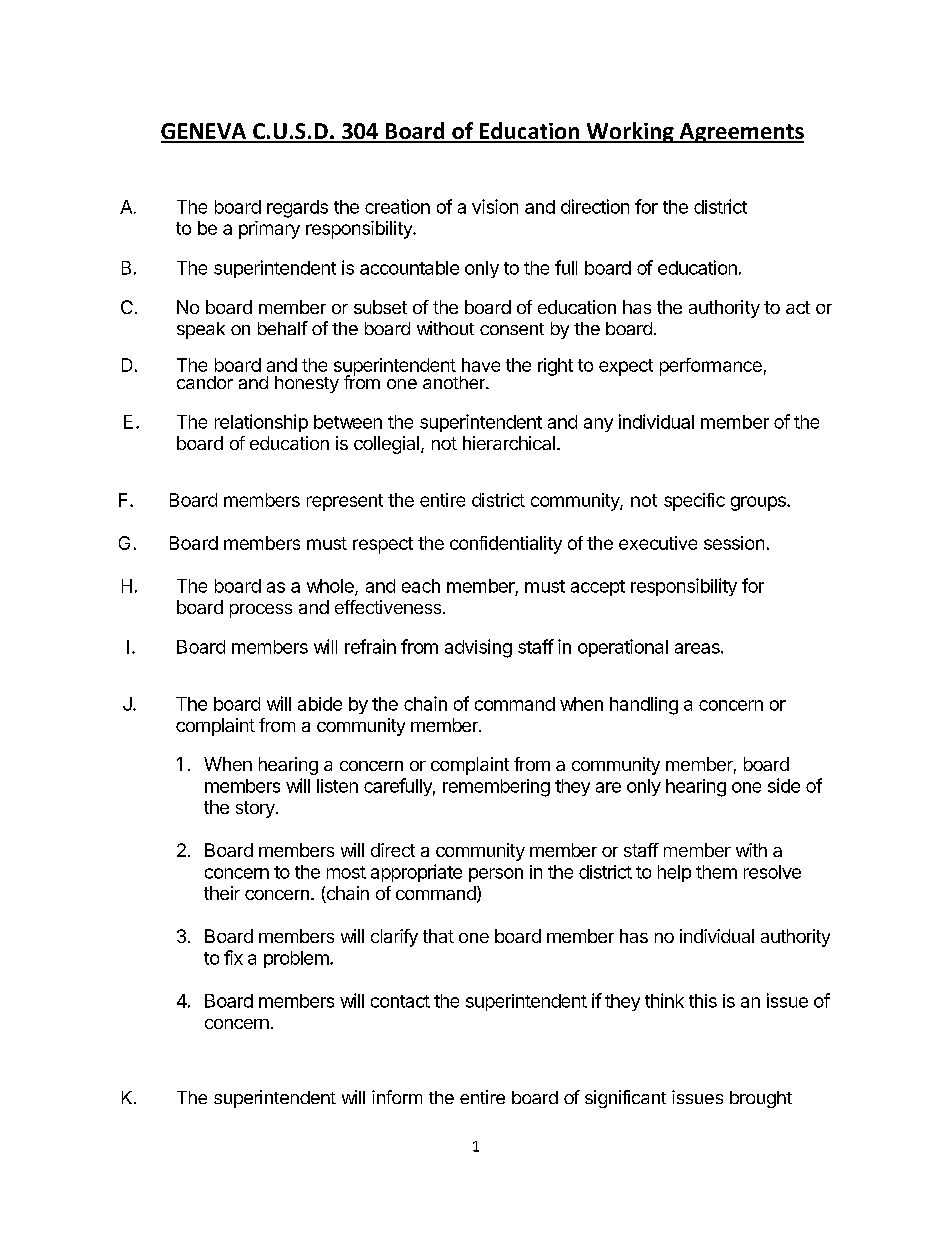  Describe the element at coordinates (694, 502) in the page. I see `specific` at that location.
